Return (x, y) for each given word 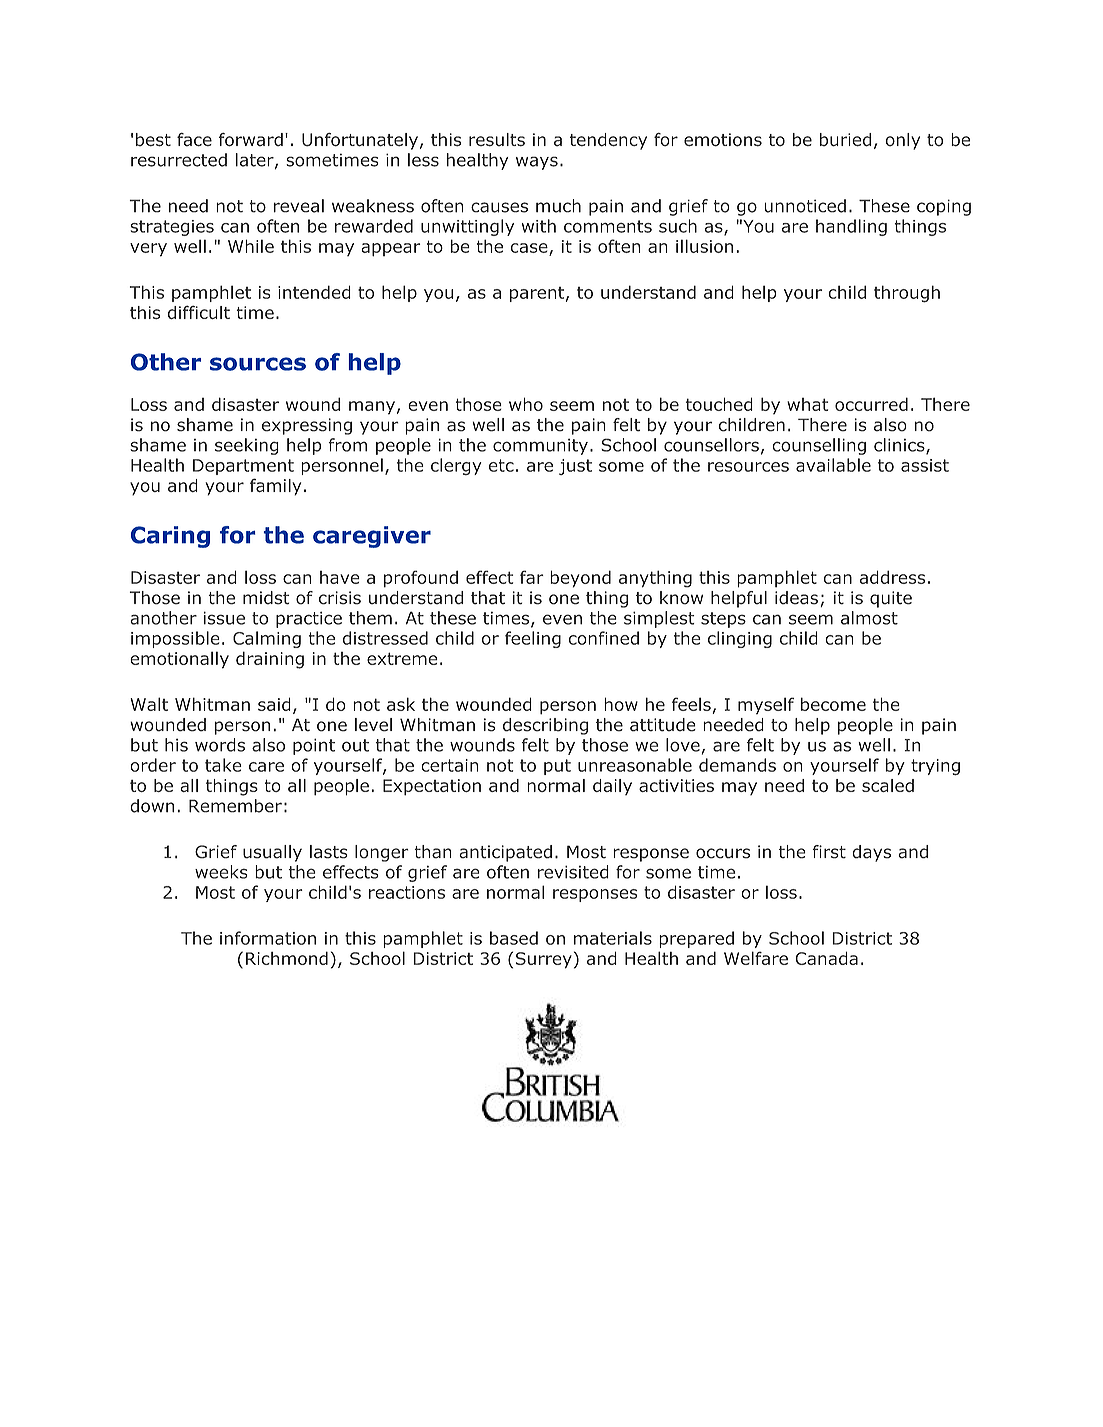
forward (251, 140)
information (268, 938)
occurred (871, 404)
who (526, 404)
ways (537, 163)
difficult (199, 312)
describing (545, 726)
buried (846, 140)
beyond (580, 579)
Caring (170, 537)
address (892, 577)
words (220, 745)
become (833, 704)
